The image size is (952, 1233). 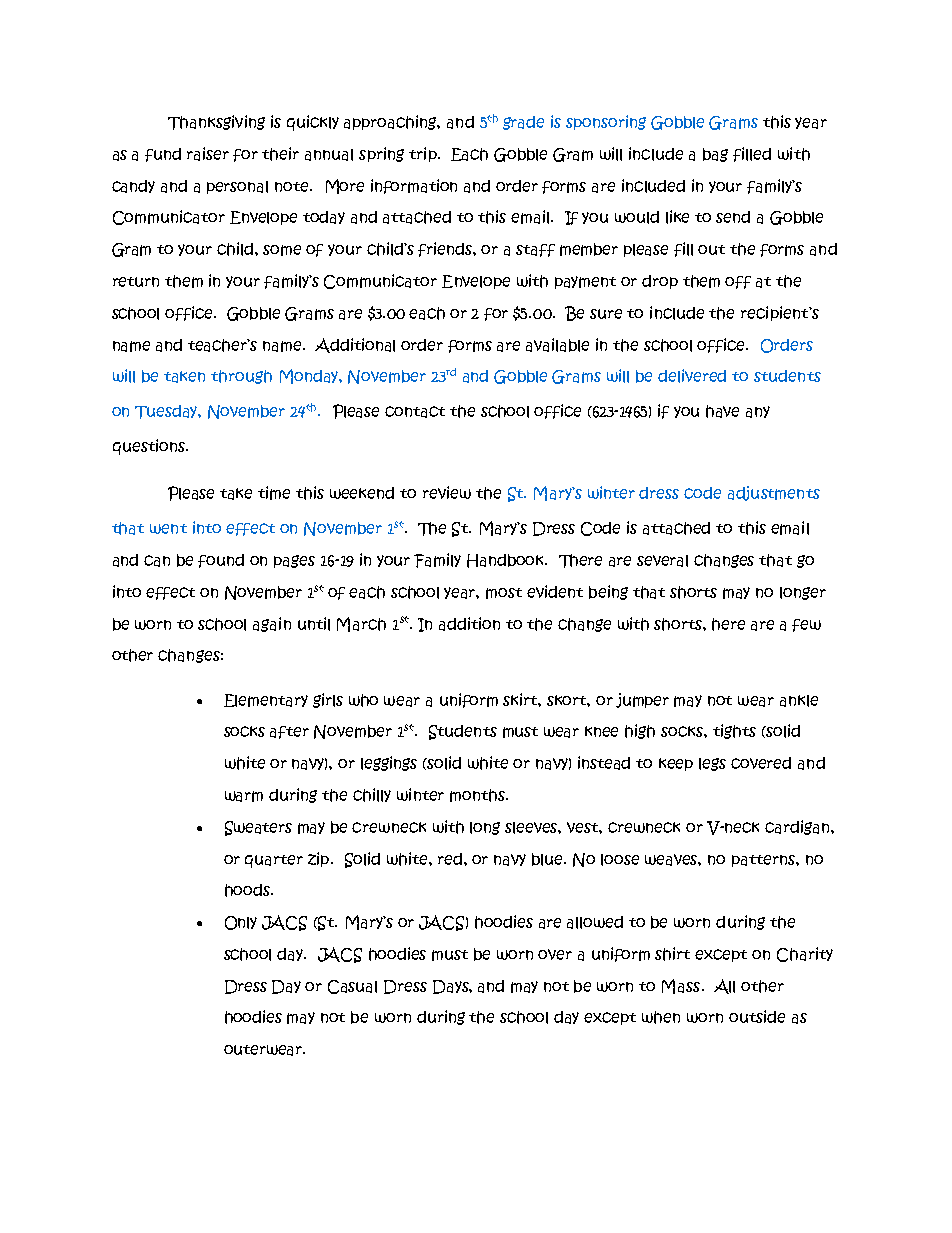 What do you see at coordinates (221, 561) in the screenshot?
I see `found` at bounding box center [221, 561].
